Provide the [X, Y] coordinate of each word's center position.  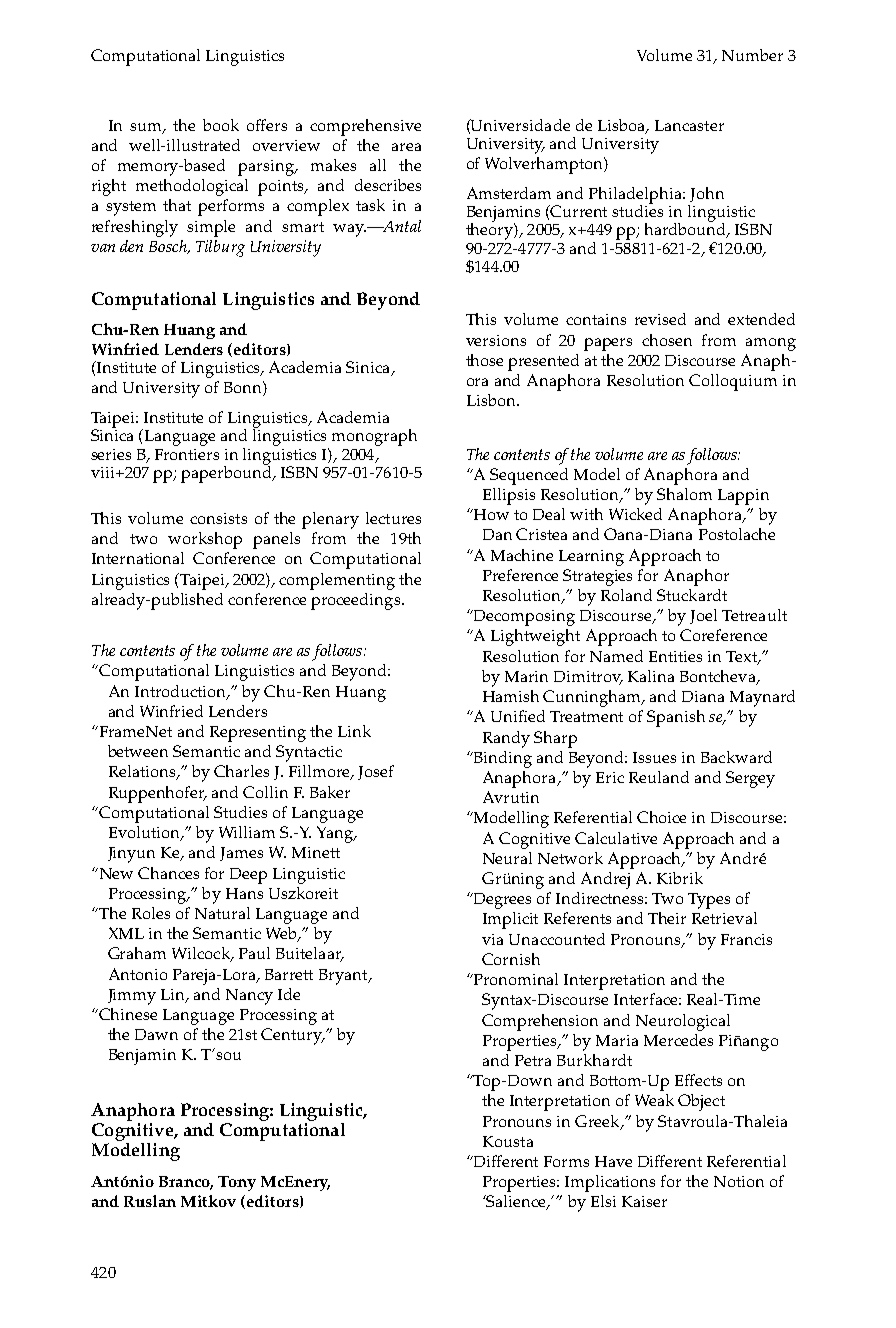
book [221, 125]
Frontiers [187, 454]
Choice [661, 817]
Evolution [145, 833]
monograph [374, 437]
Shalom [684, 494]
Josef [376, 772]
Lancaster [689, 125]
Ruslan [150, 1201]
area [406, 147]
